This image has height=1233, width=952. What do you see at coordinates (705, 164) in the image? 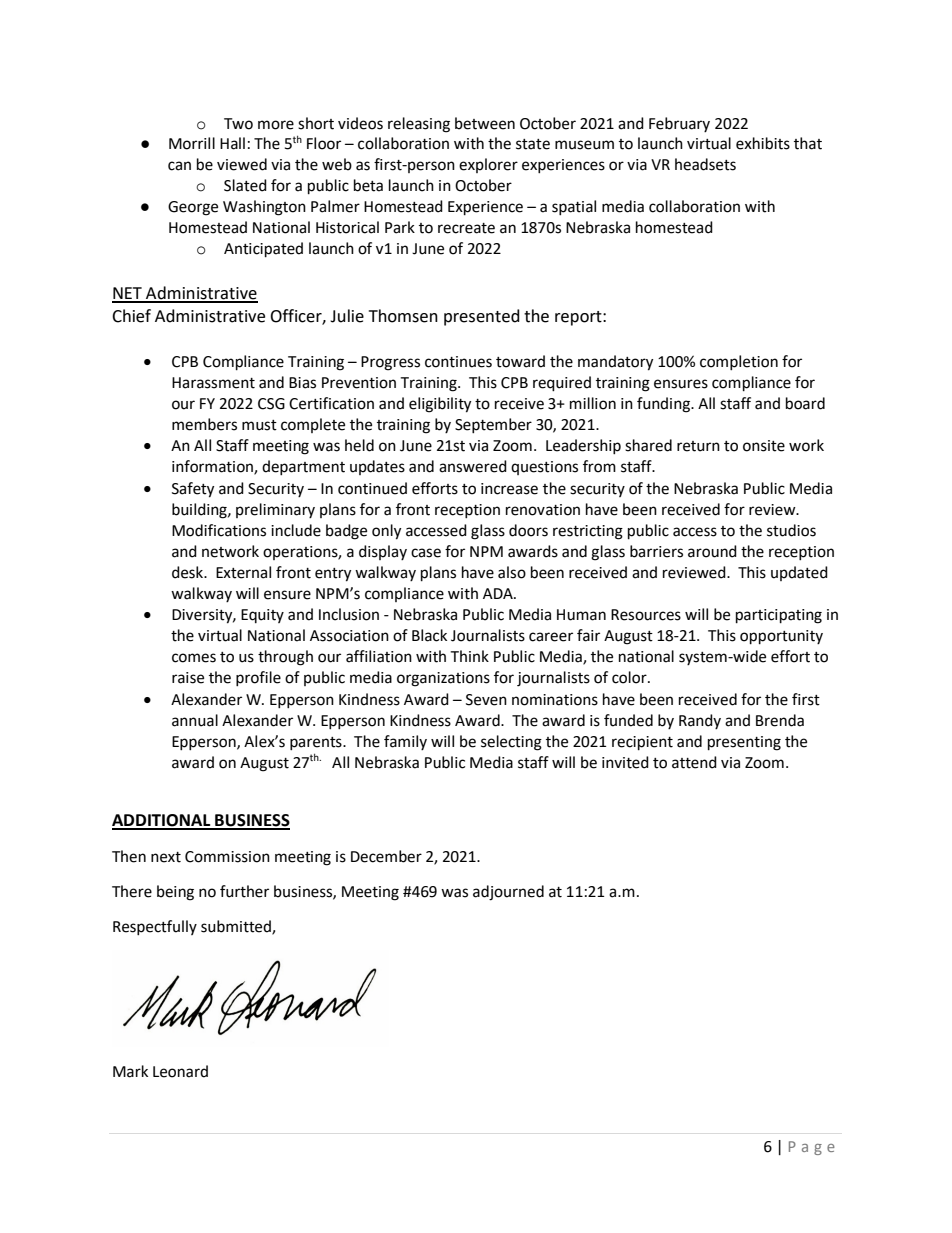
I see `headsets` at bounding box center [705, 164].
